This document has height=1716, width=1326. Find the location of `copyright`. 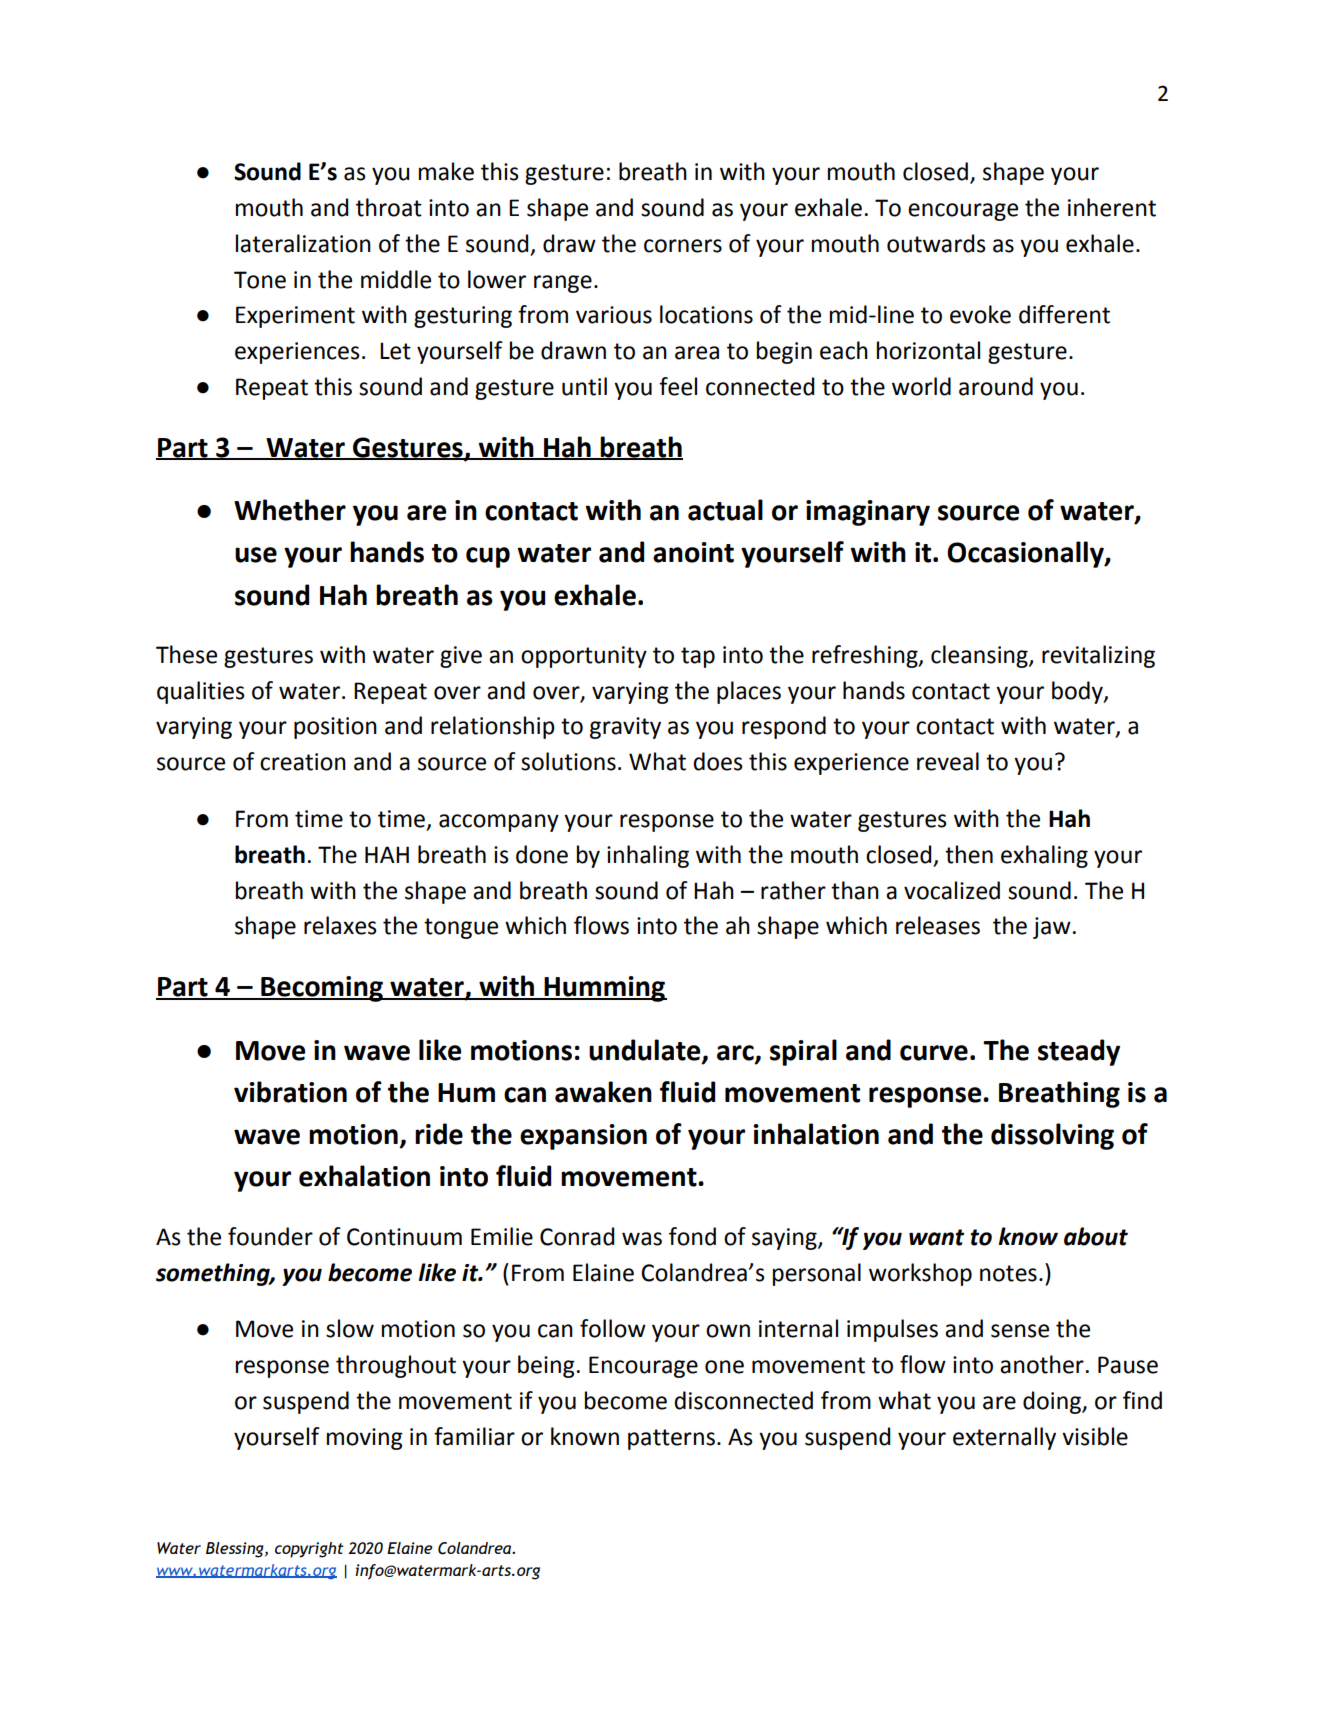

copyright is located at coordinates (309, 1550).
